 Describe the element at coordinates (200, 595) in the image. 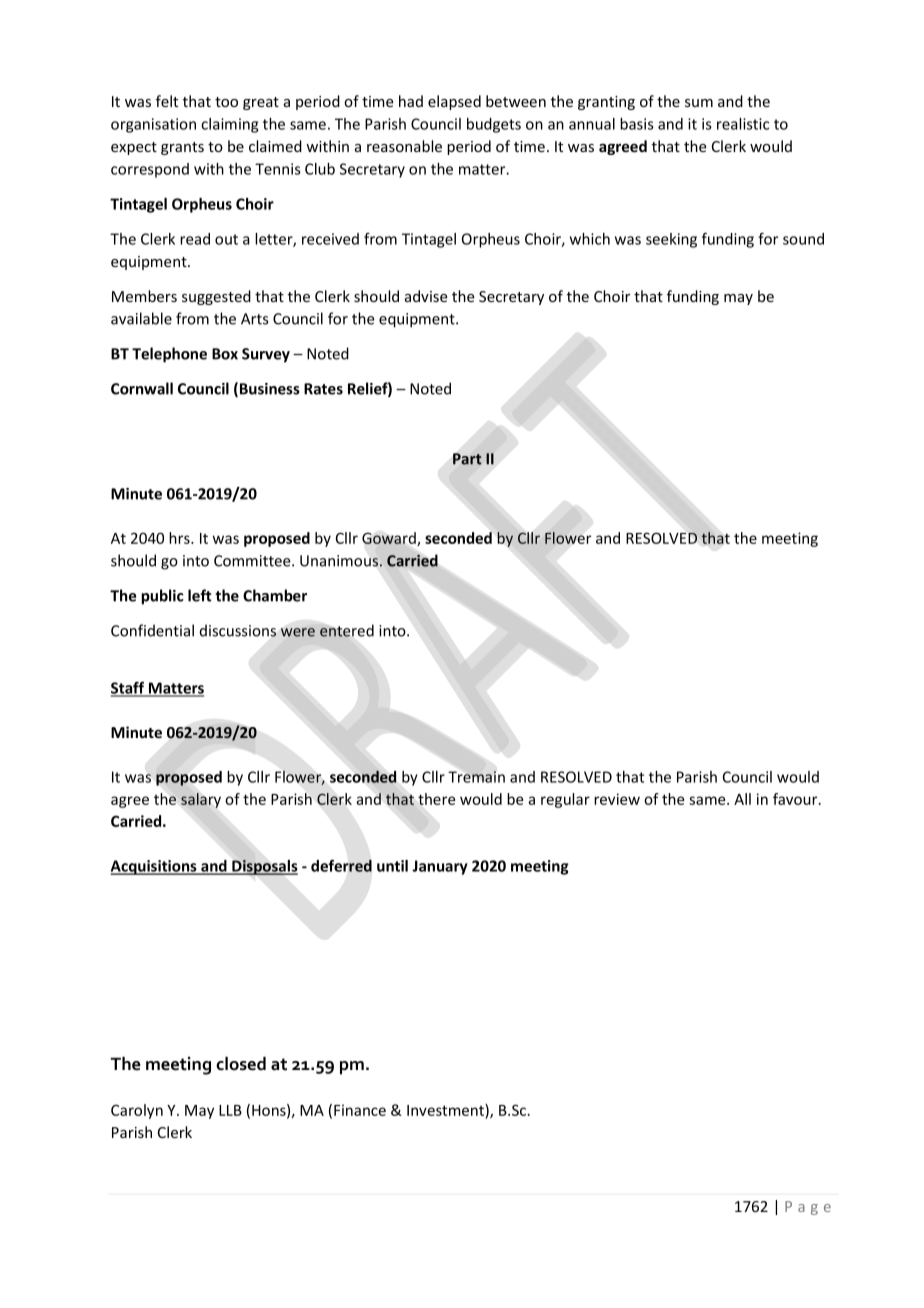

I see `left` at that location.
